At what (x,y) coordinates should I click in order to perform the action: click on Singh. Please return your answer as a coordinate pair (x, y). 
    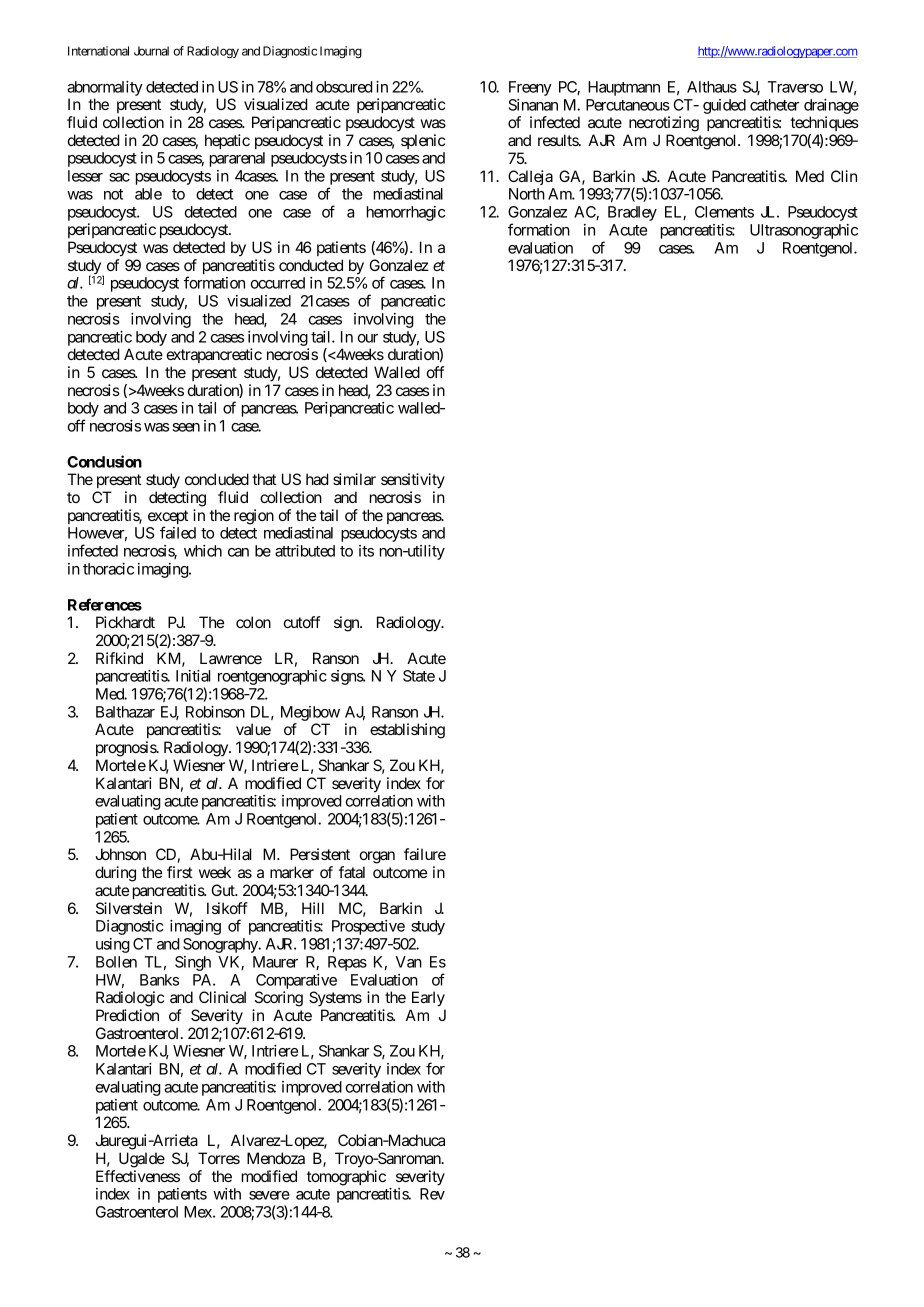
    Looking at the image, I should click on (193, 963).
